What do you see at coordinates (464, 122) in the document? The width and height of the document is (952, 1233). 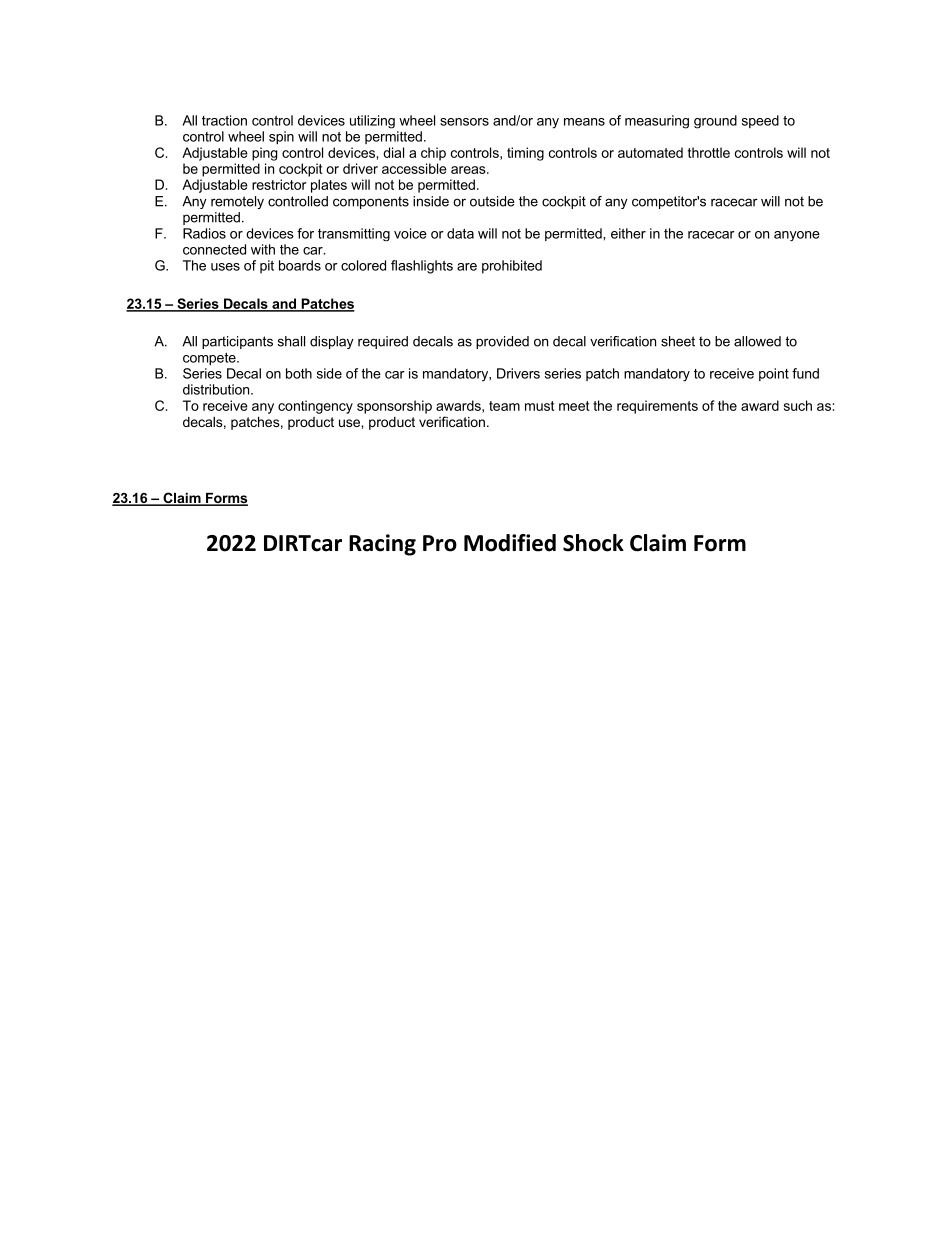 I see `sensors` at bounding box center [464, 122].
